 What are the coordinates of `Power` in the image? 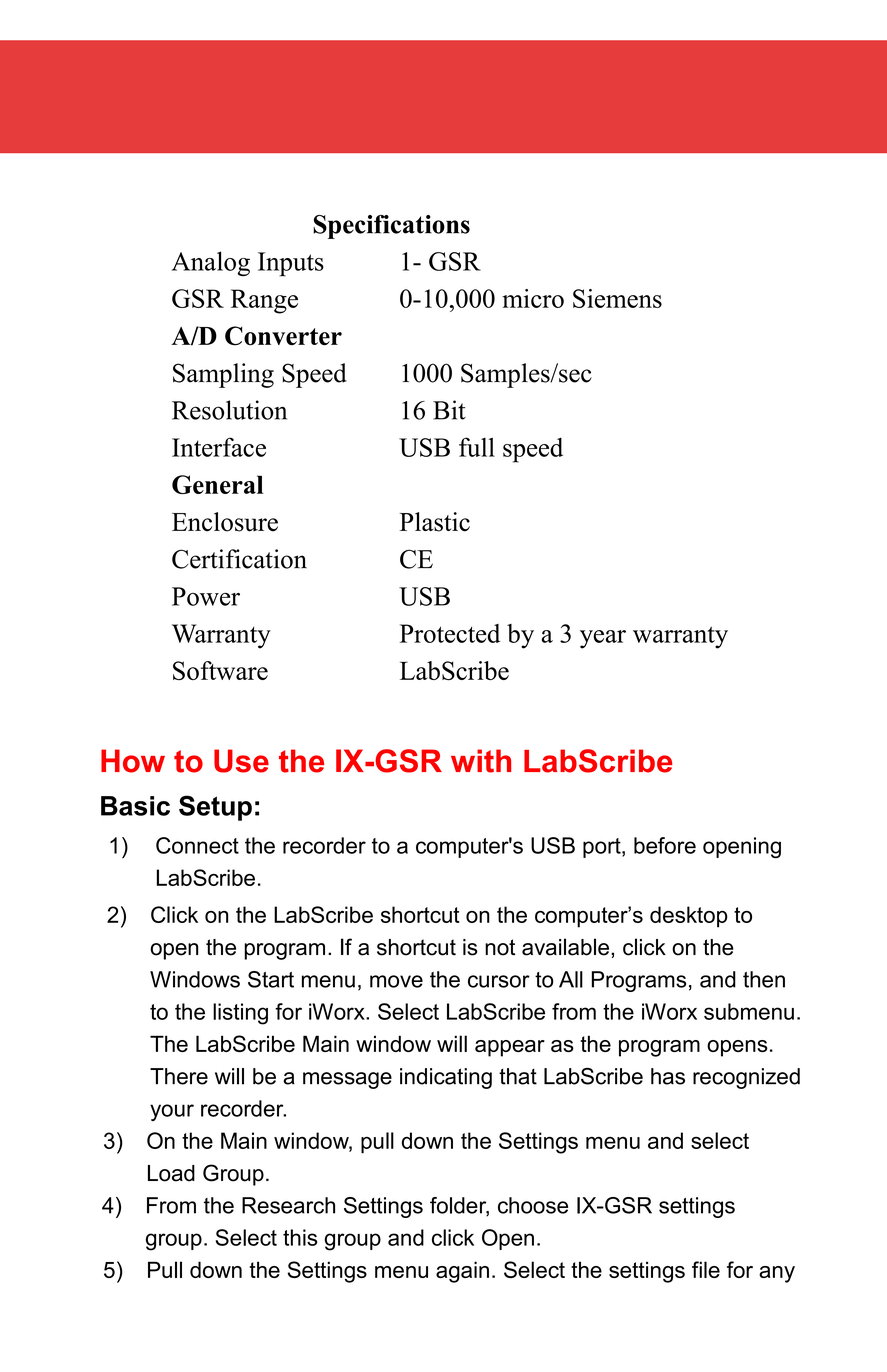 It's located at (206, 596).
